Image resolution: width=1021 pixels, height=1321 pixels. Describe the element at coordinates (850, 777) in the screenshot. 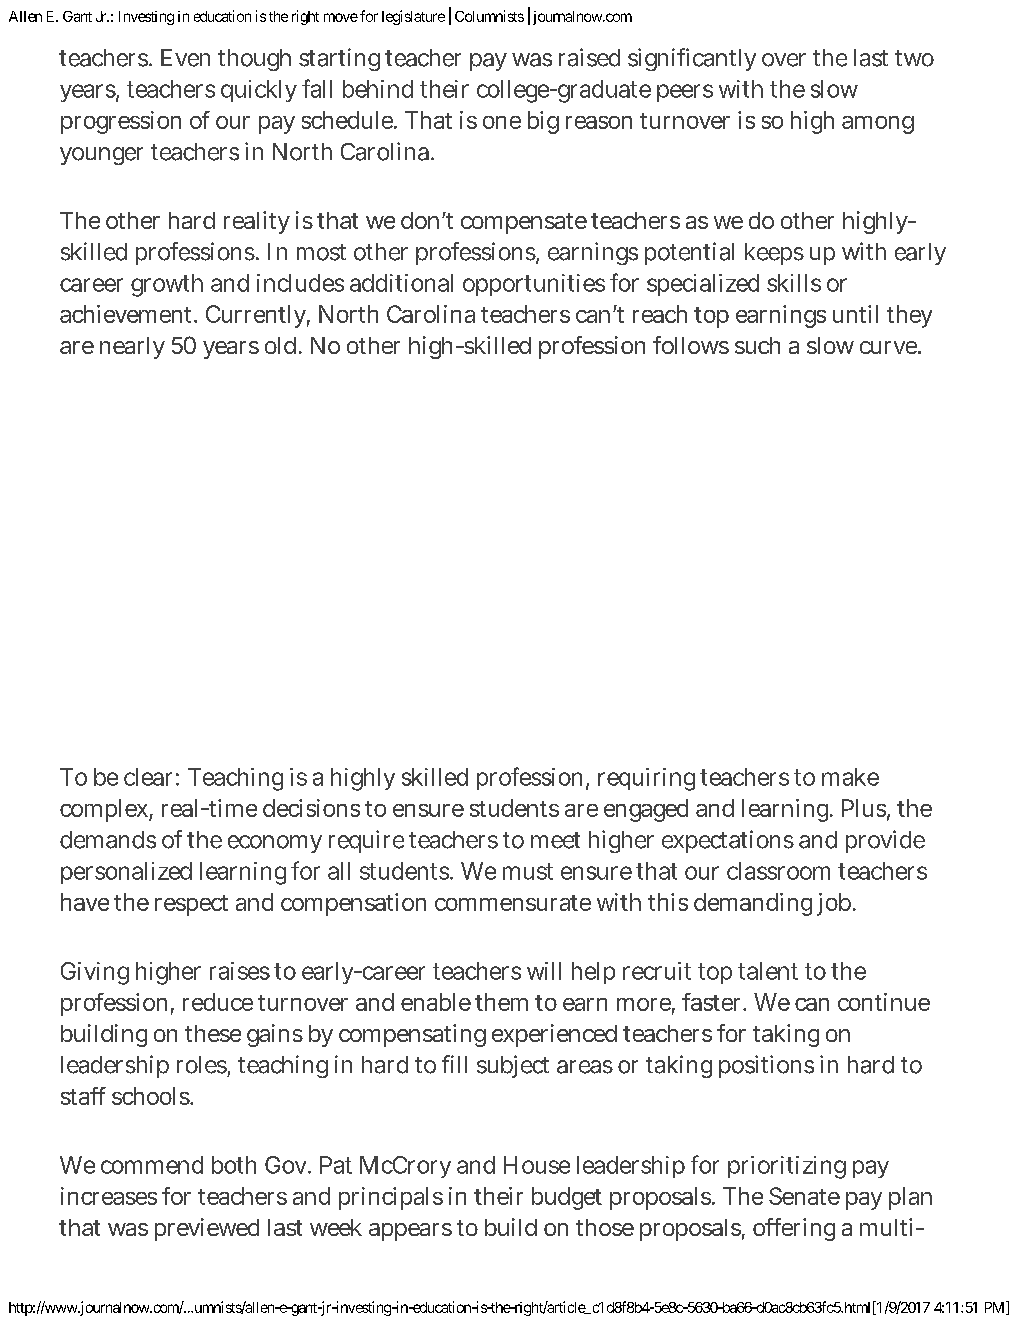

I see `make` at that location.
